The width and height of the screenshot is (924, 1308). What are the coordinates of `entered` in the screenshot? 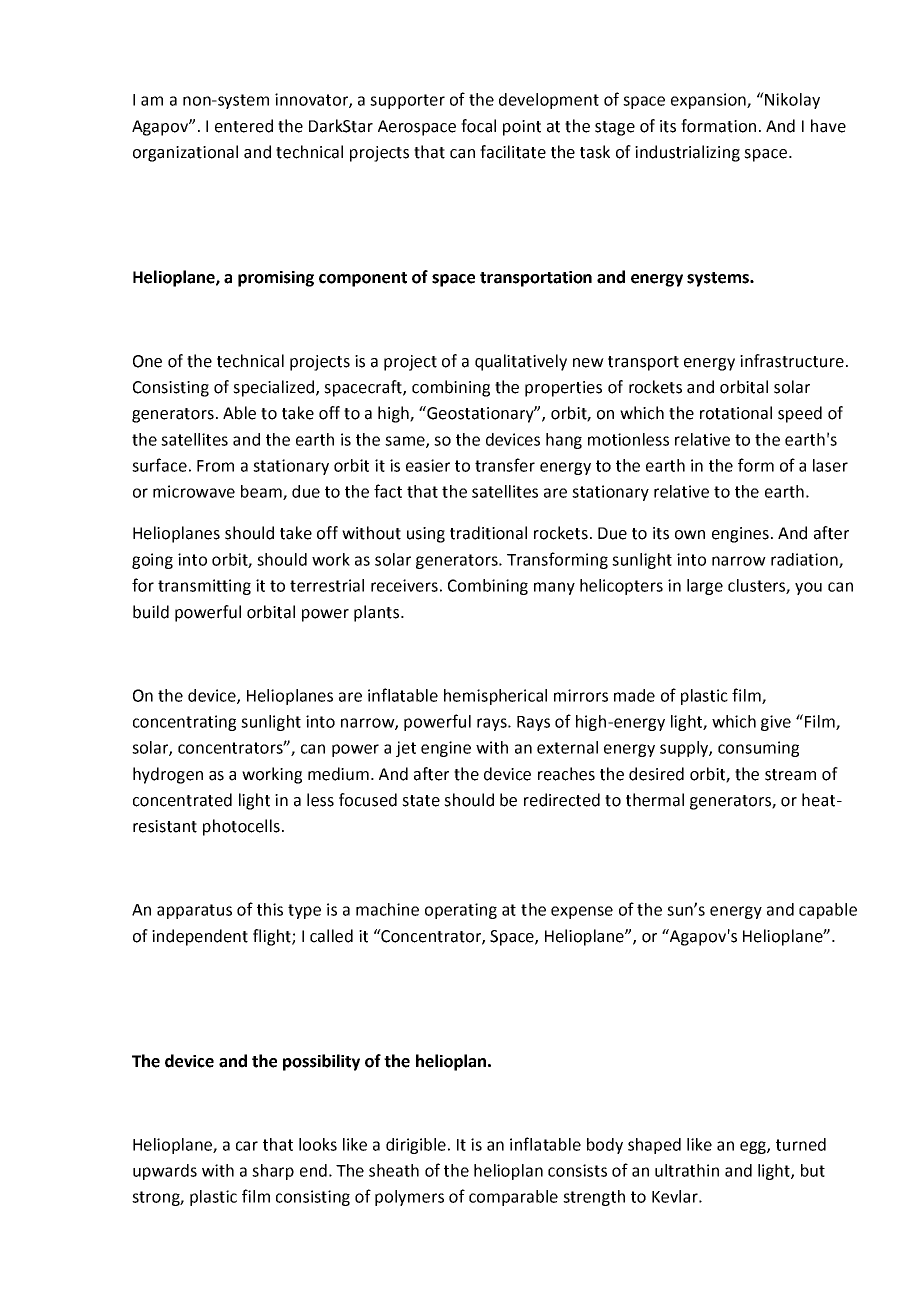 It's located at (244, 126).
